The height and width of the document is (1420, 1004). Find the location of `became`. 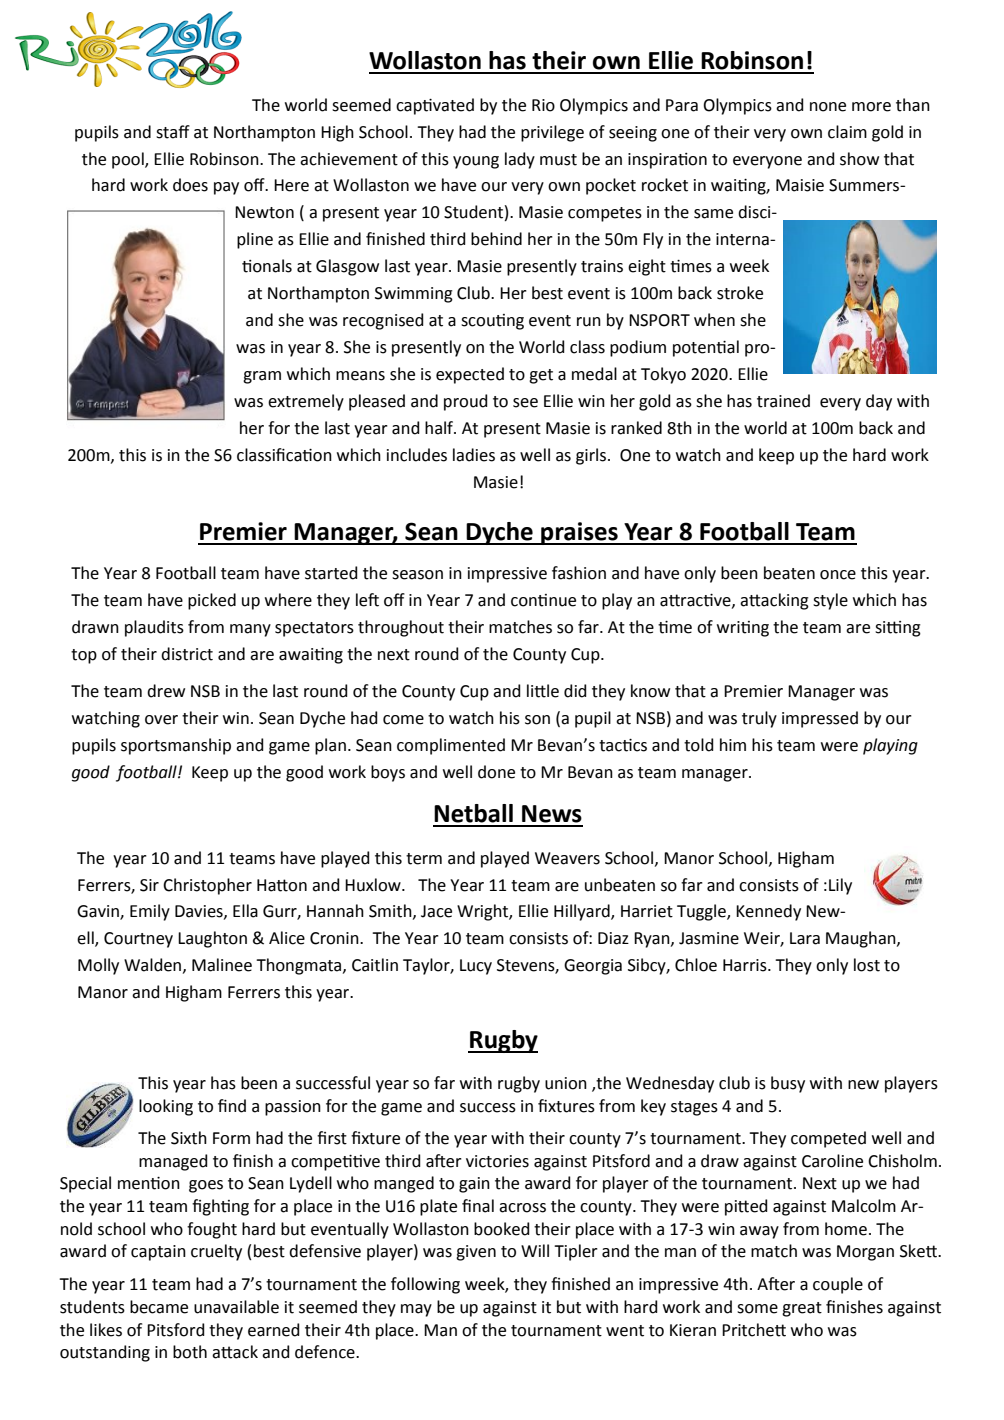

became is located at coordinates (159, 1307).
